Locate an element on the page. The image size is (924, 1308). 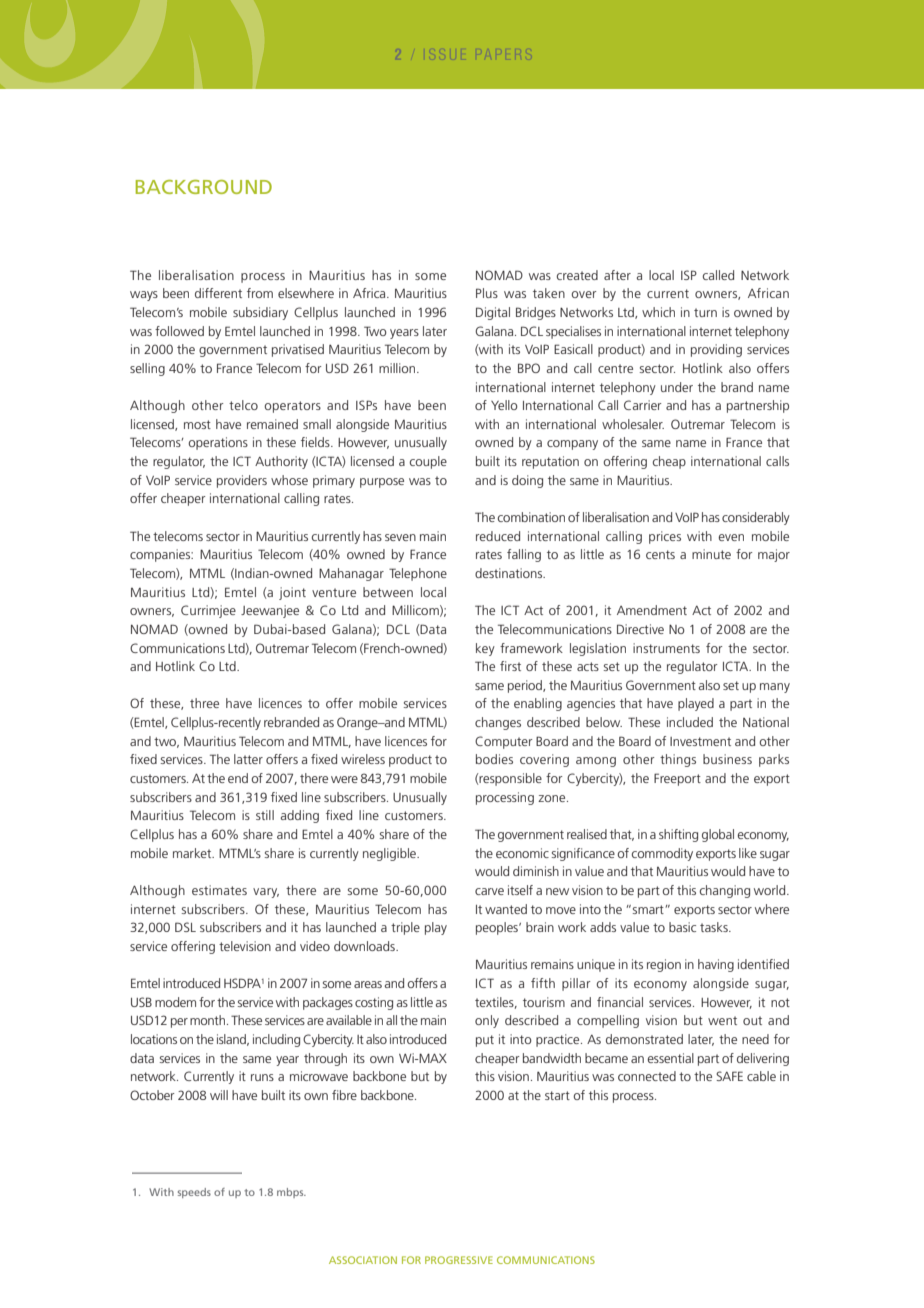
minute is located at coordinates (711, 554).
